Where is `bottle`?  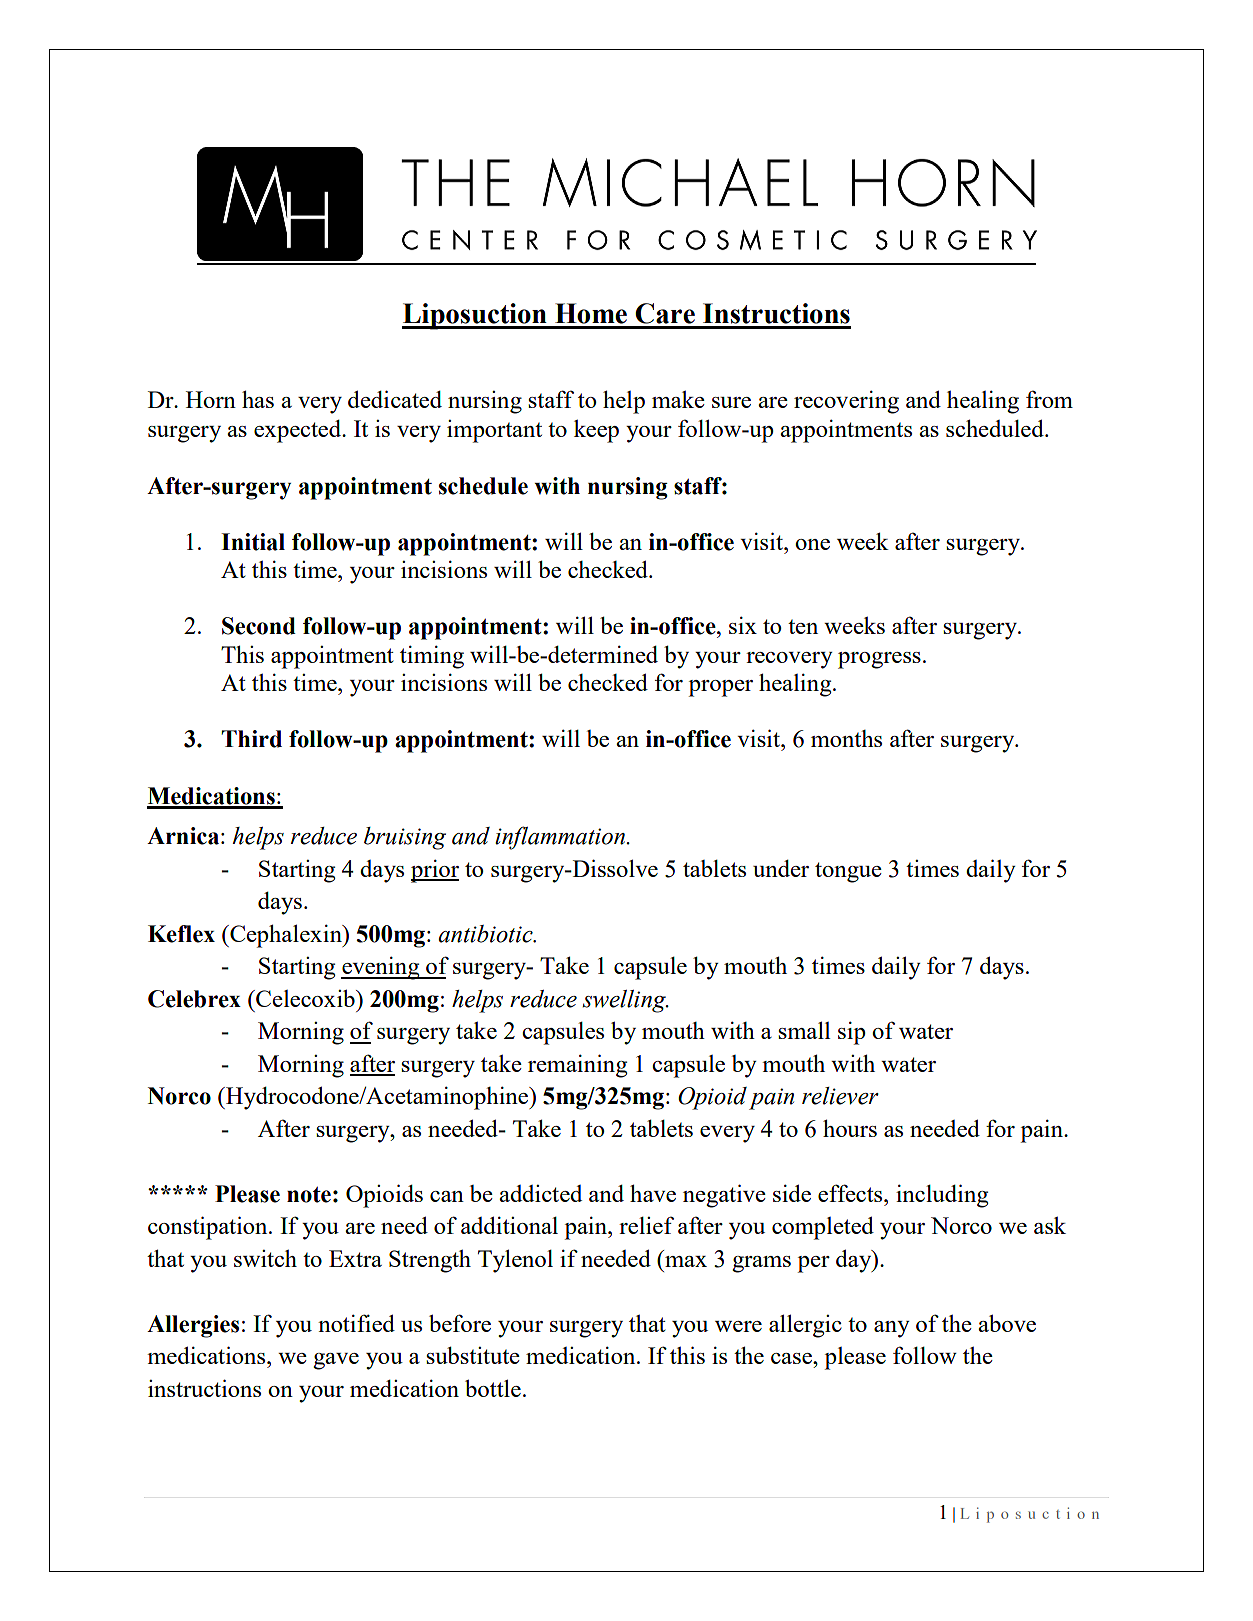
bottle is located at coordinates (493, 1388).
